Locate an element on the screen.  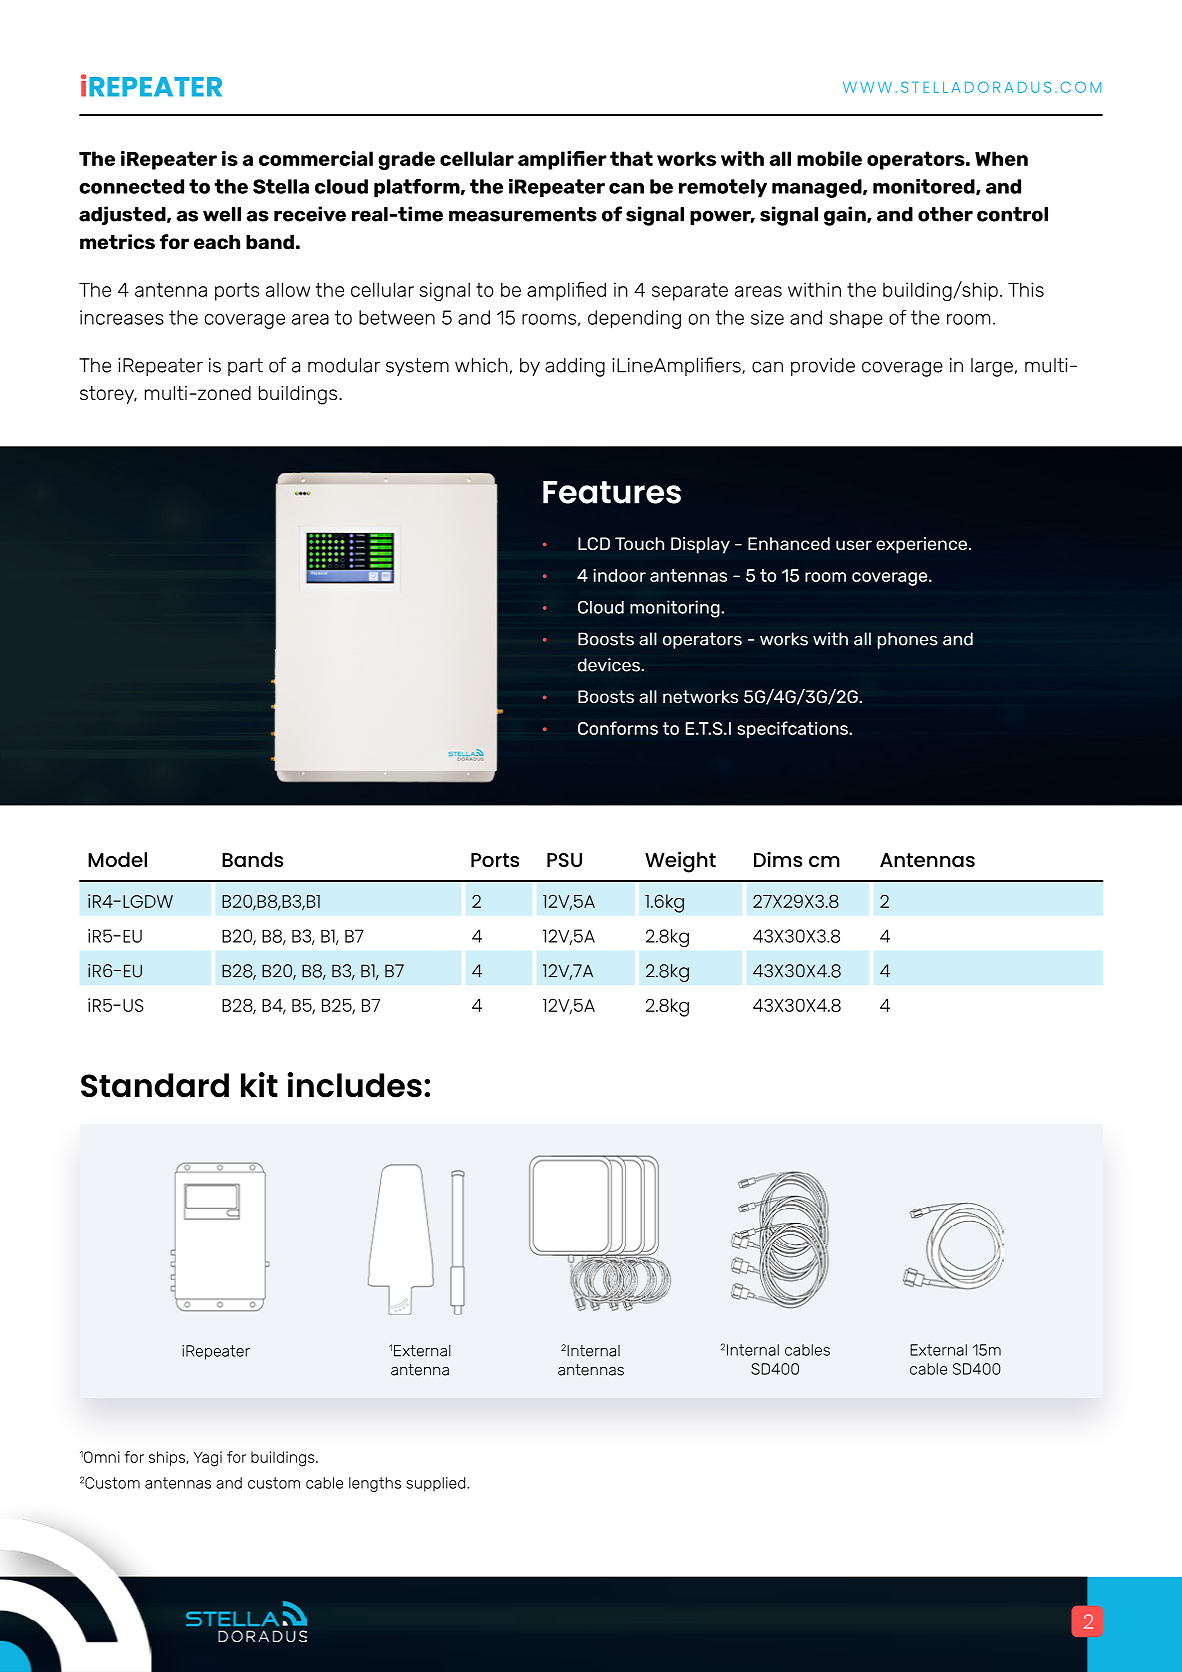
indoor is located at coordinates (619, 575).
